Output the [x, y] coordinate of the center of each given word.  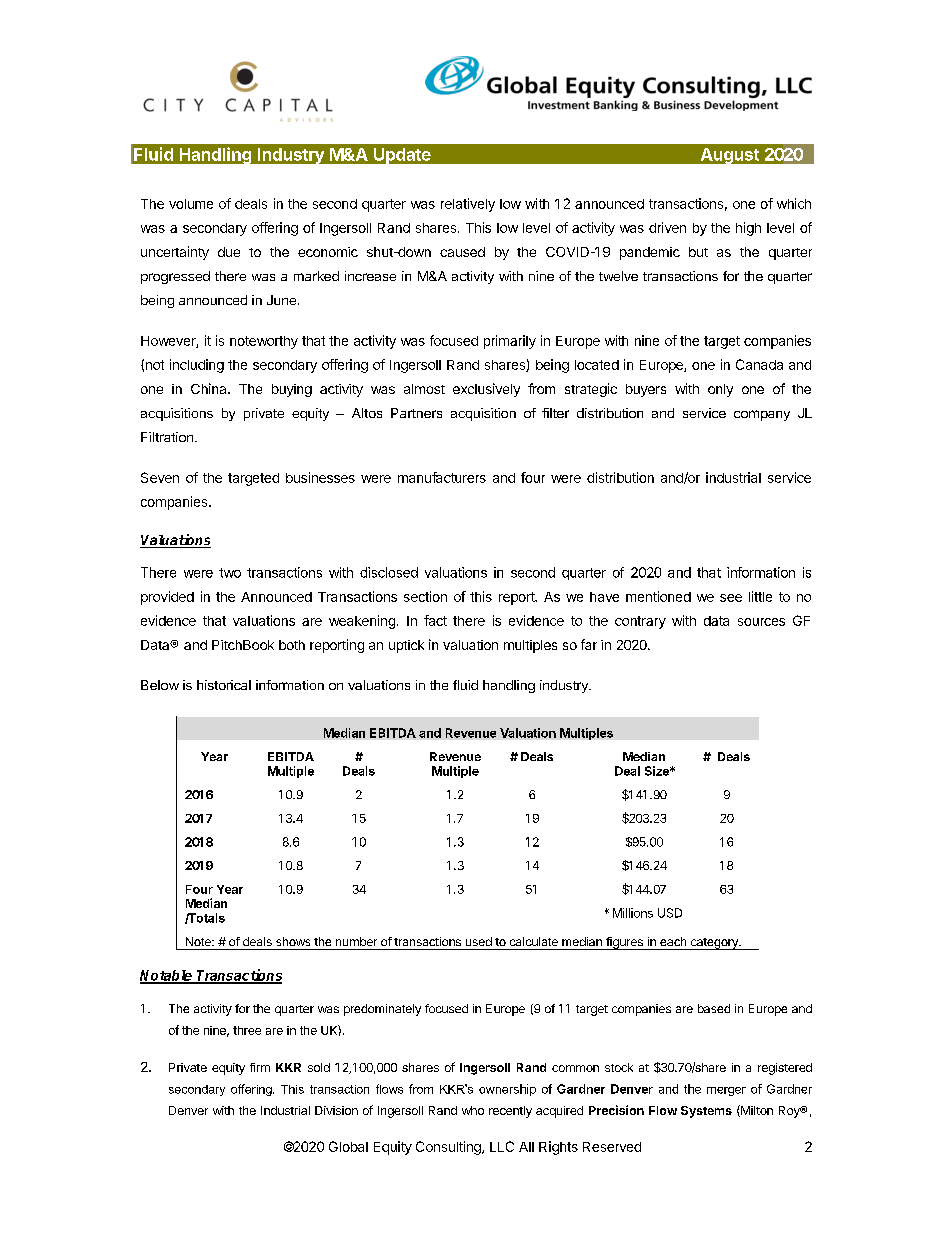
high [748, 229]
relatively [468, 205]
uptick [406, 646]
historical [224, 685]
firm [260, 1067]
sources [761, 622]
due [229, 252]
